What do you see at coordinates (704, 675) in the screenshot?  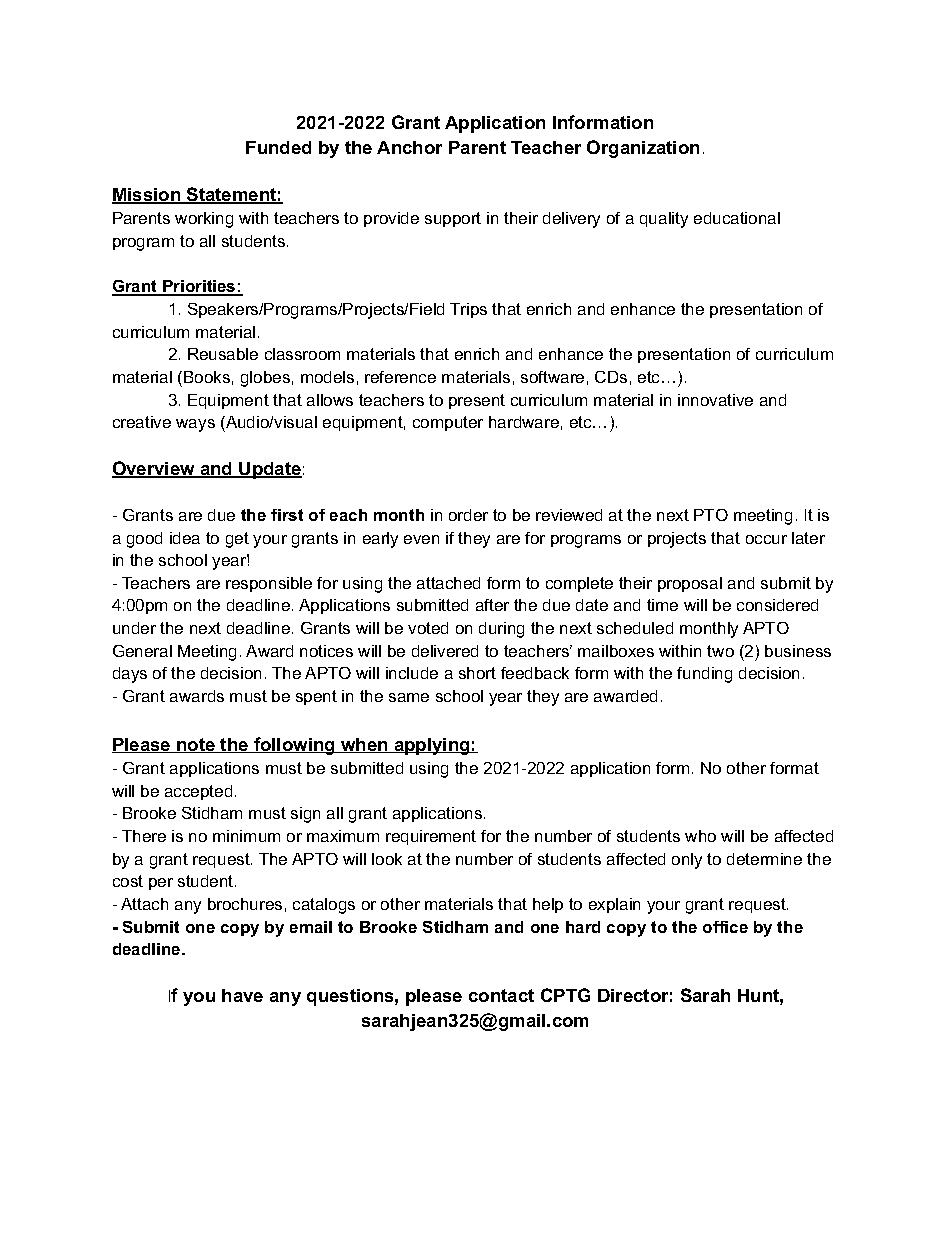 I see `funding` at bounding box center [704, 675].
